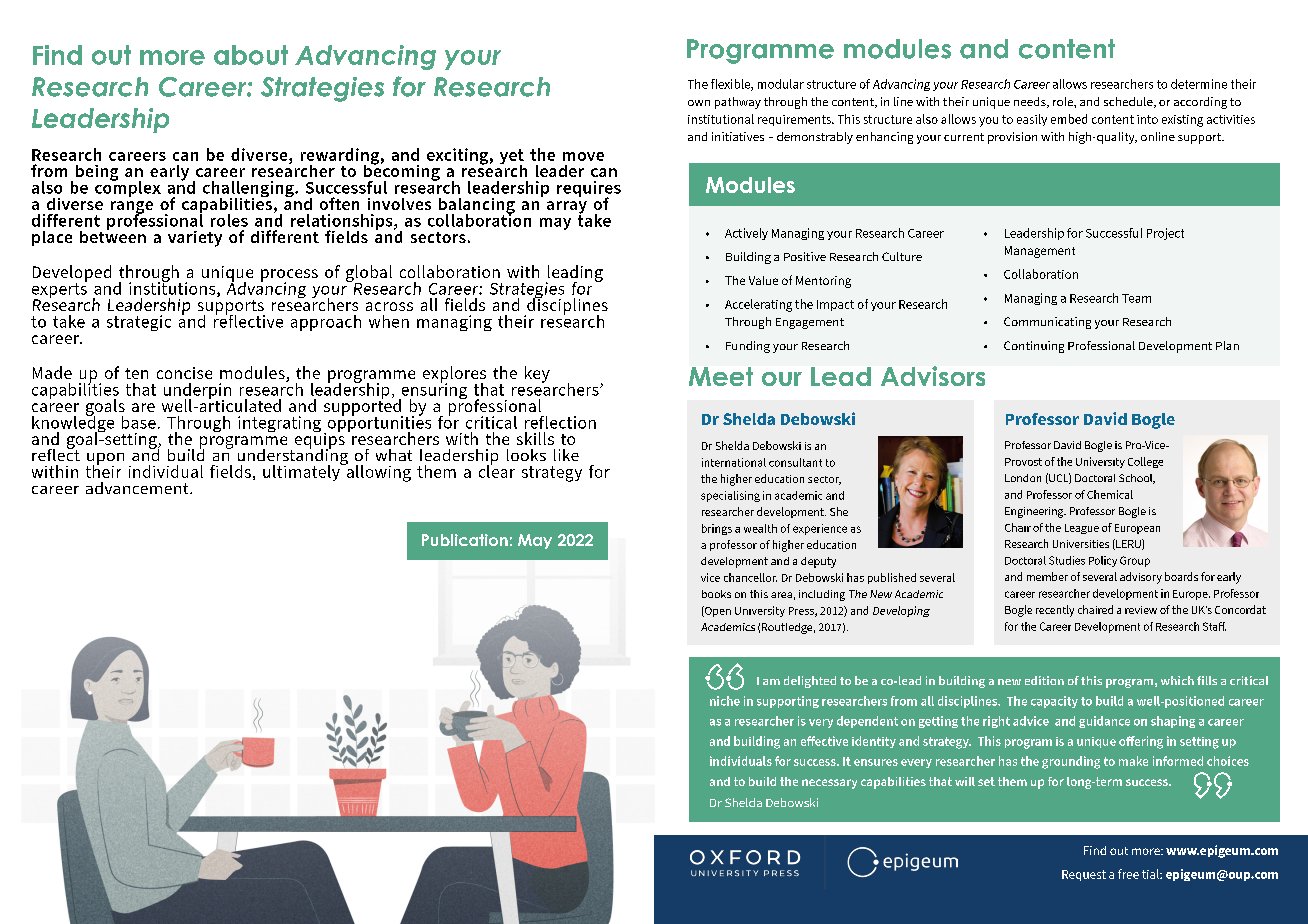 Image resolution: width=1308 pixels, height=924 pixels. Describe the element at coordinates (1040, 252) in the screenshot. I see `Management` at that location.
